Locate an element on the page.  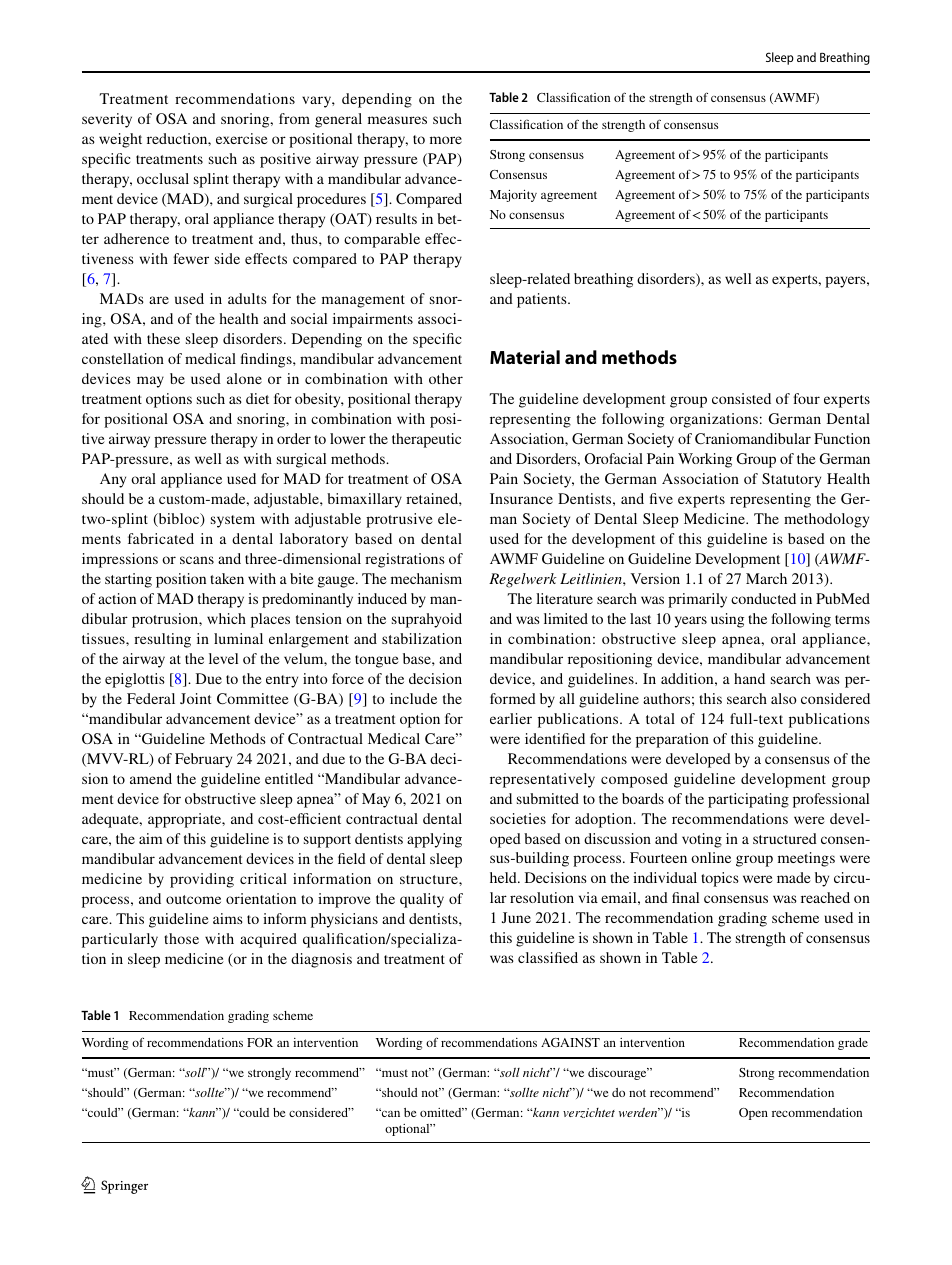
more is located at coordinates (446, 140).
